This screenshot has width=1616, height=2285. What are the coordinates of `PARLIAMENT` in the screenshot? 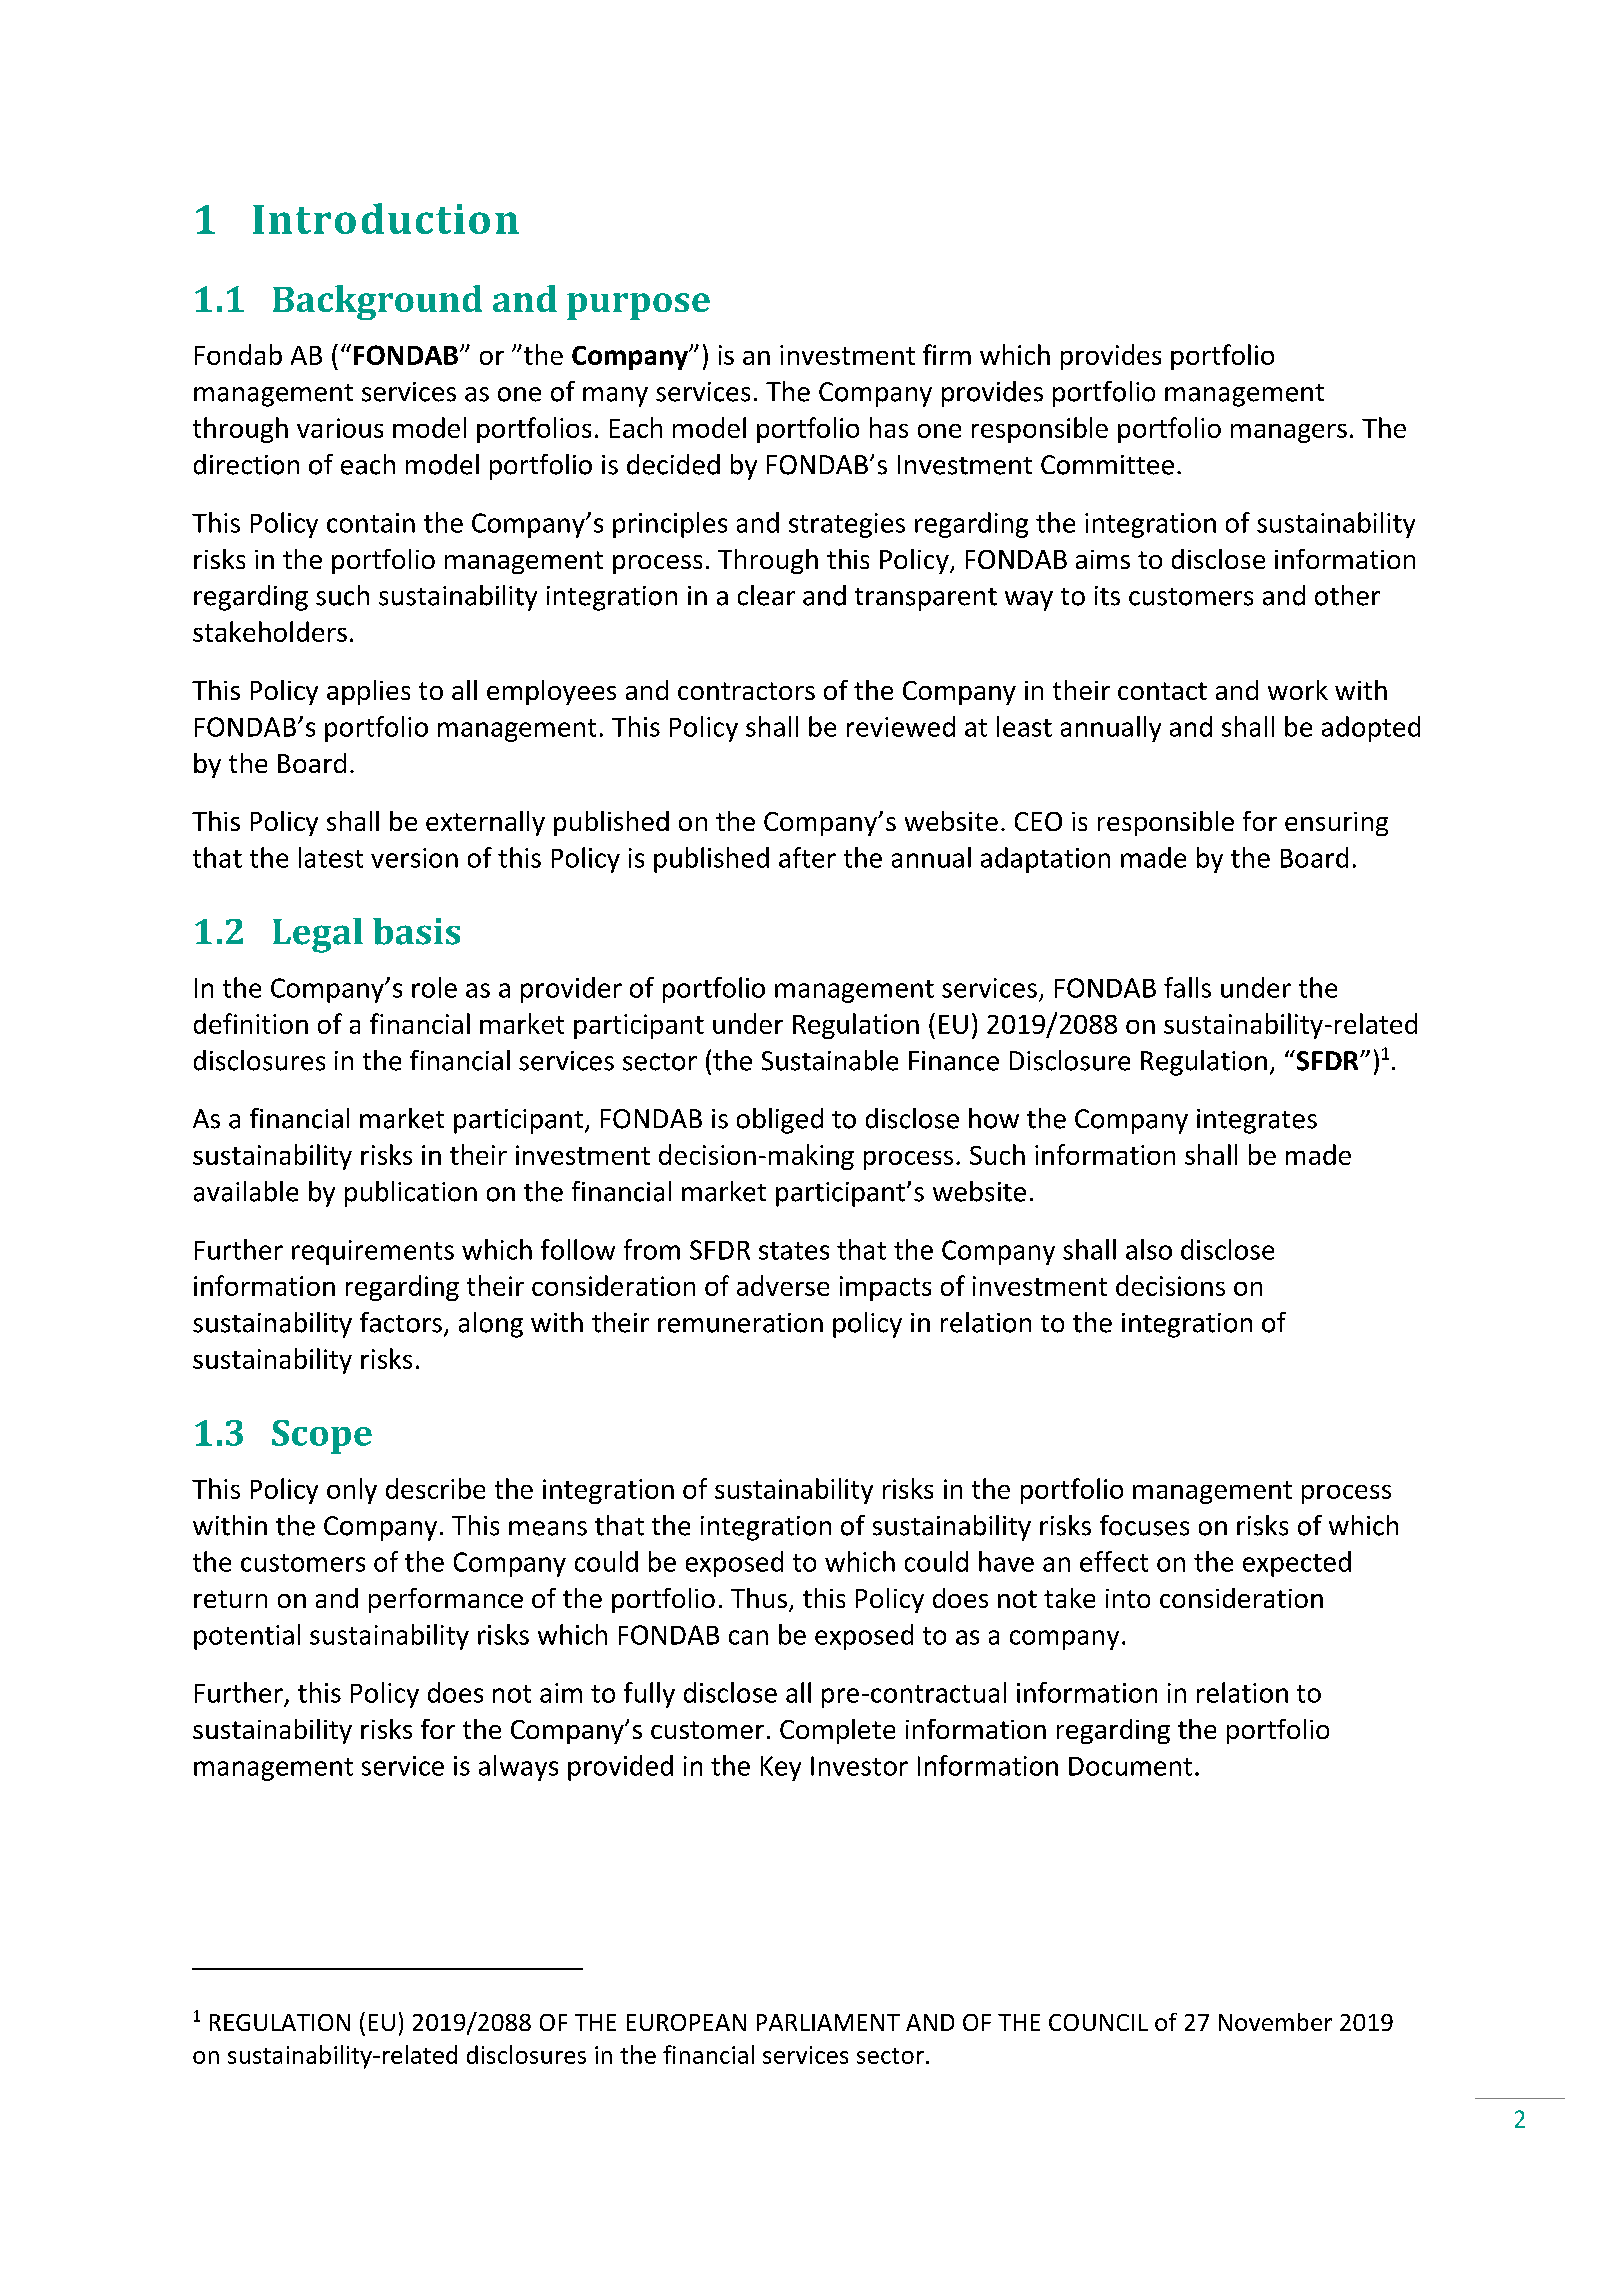 It's located at (828, 2022).
